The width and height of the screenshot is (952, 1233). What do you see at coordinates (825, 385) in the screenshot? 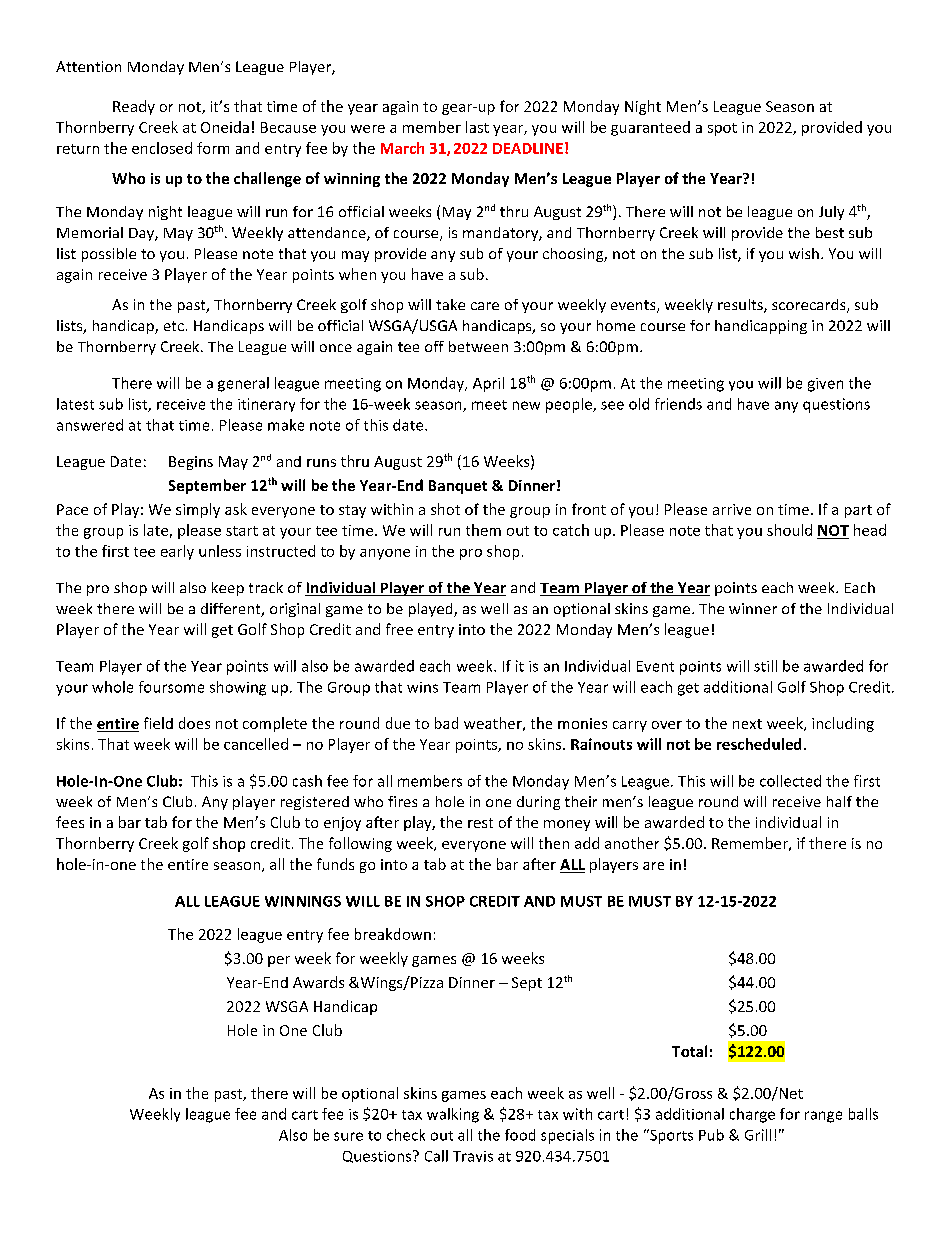
I see `given` at bounding box center [825, 385].
